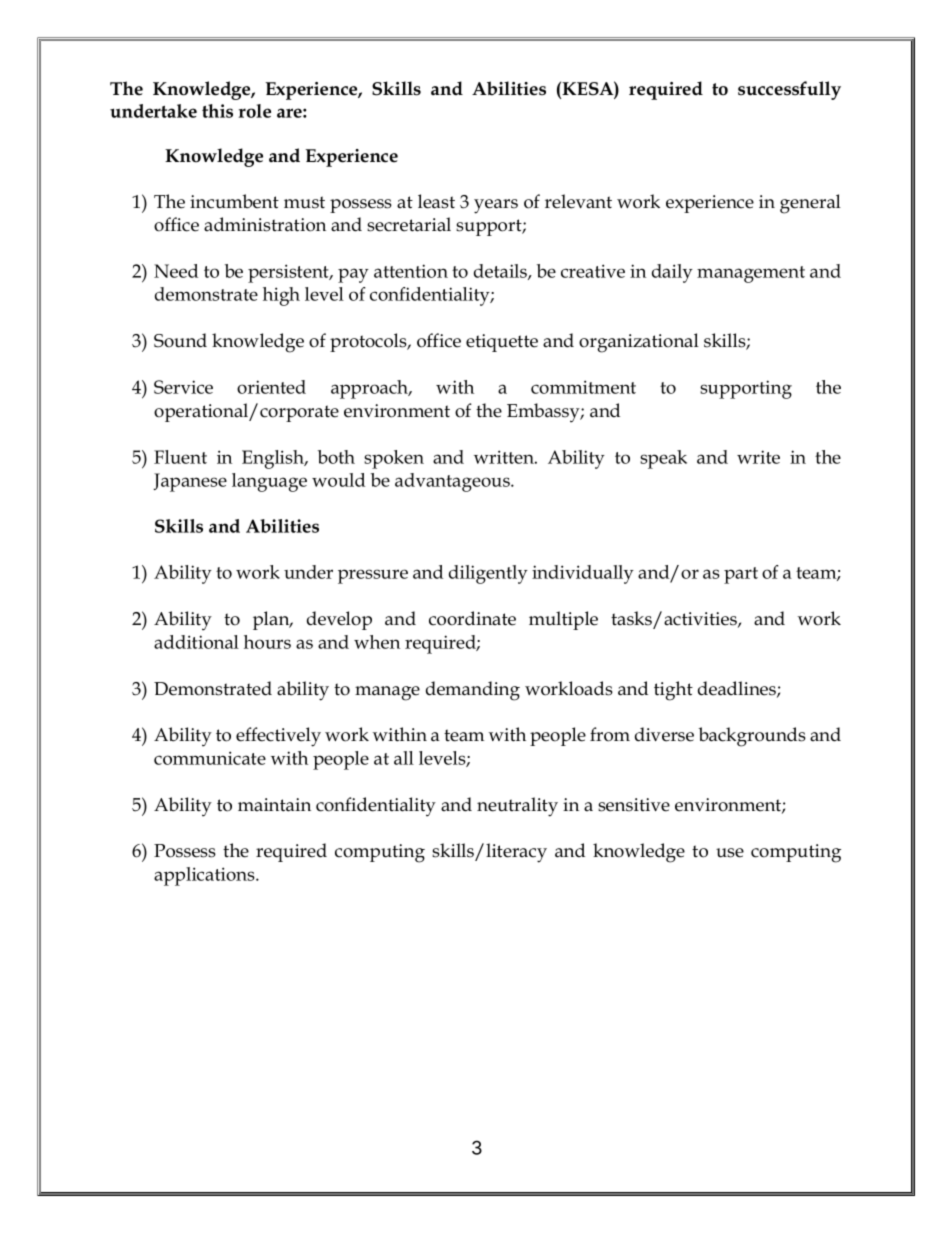 The width and height of the screenshot is (952, 1233). What do you see at coordinates (672, 273) in the screenshot?
I see `daily` at bounding box center [672, 273].
